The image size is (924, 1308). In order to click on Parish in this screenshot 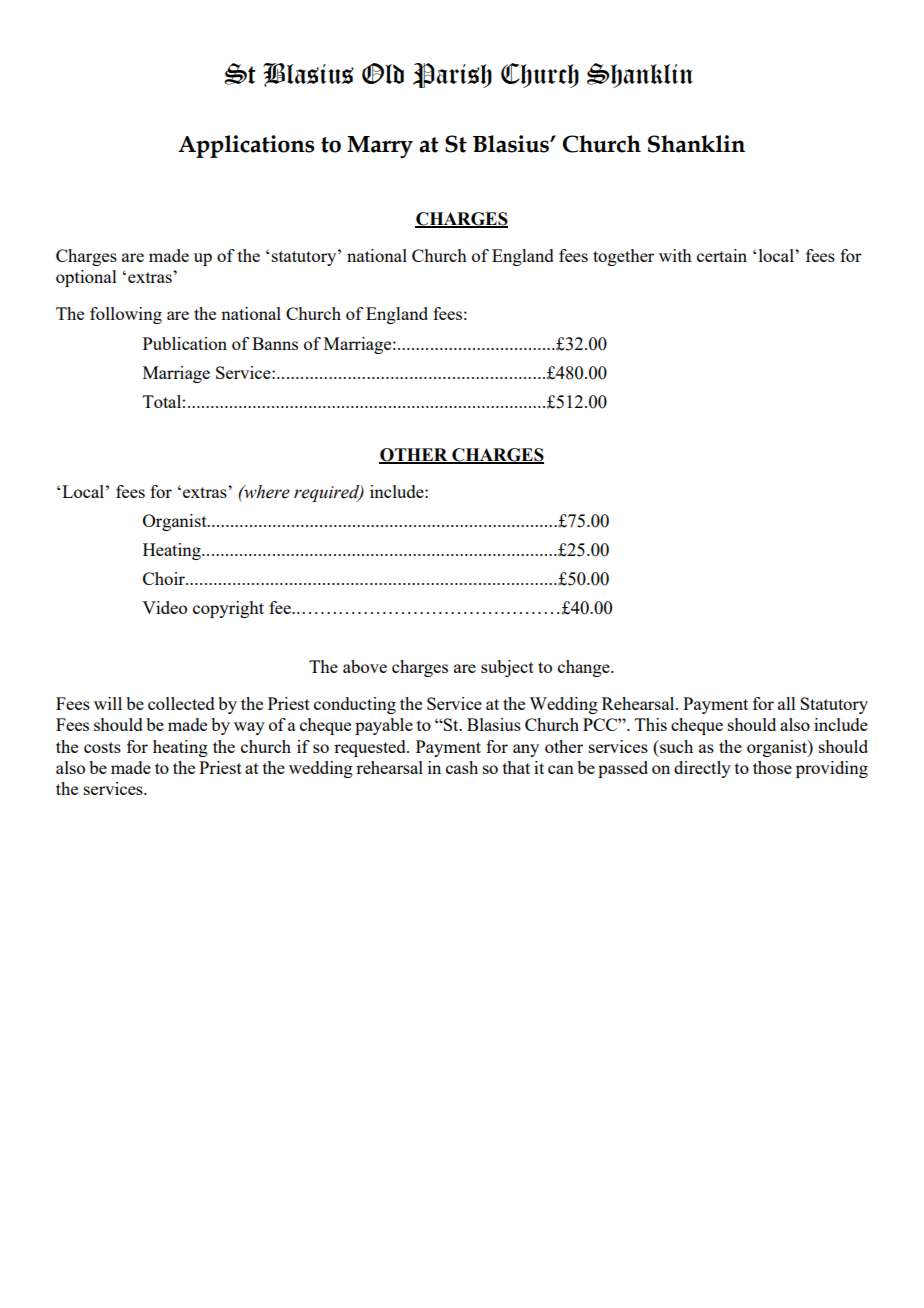, I will do `click(452, 75)`.
